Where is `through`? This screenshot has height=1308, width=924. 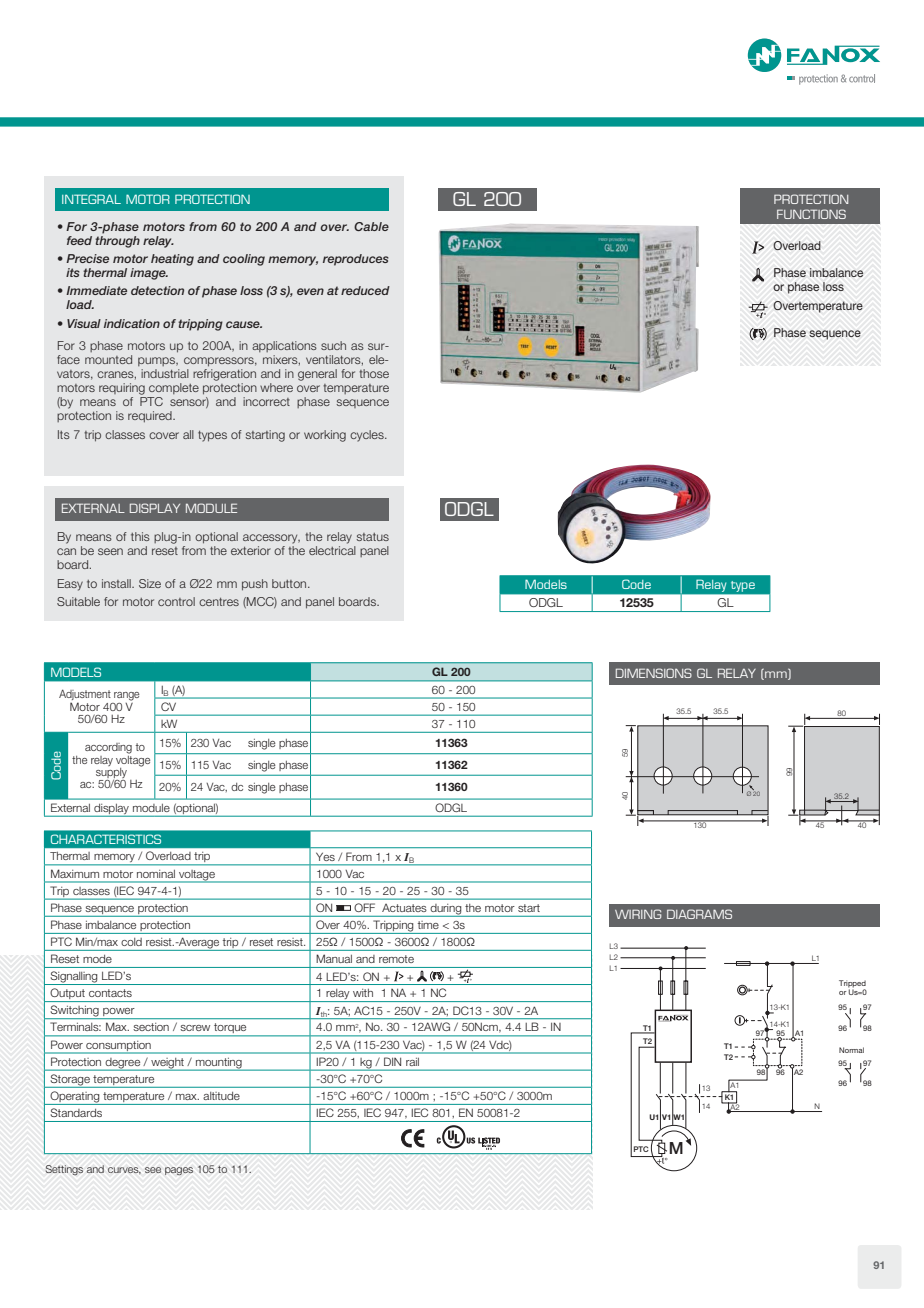
through is located at coordinates (117, 240).
